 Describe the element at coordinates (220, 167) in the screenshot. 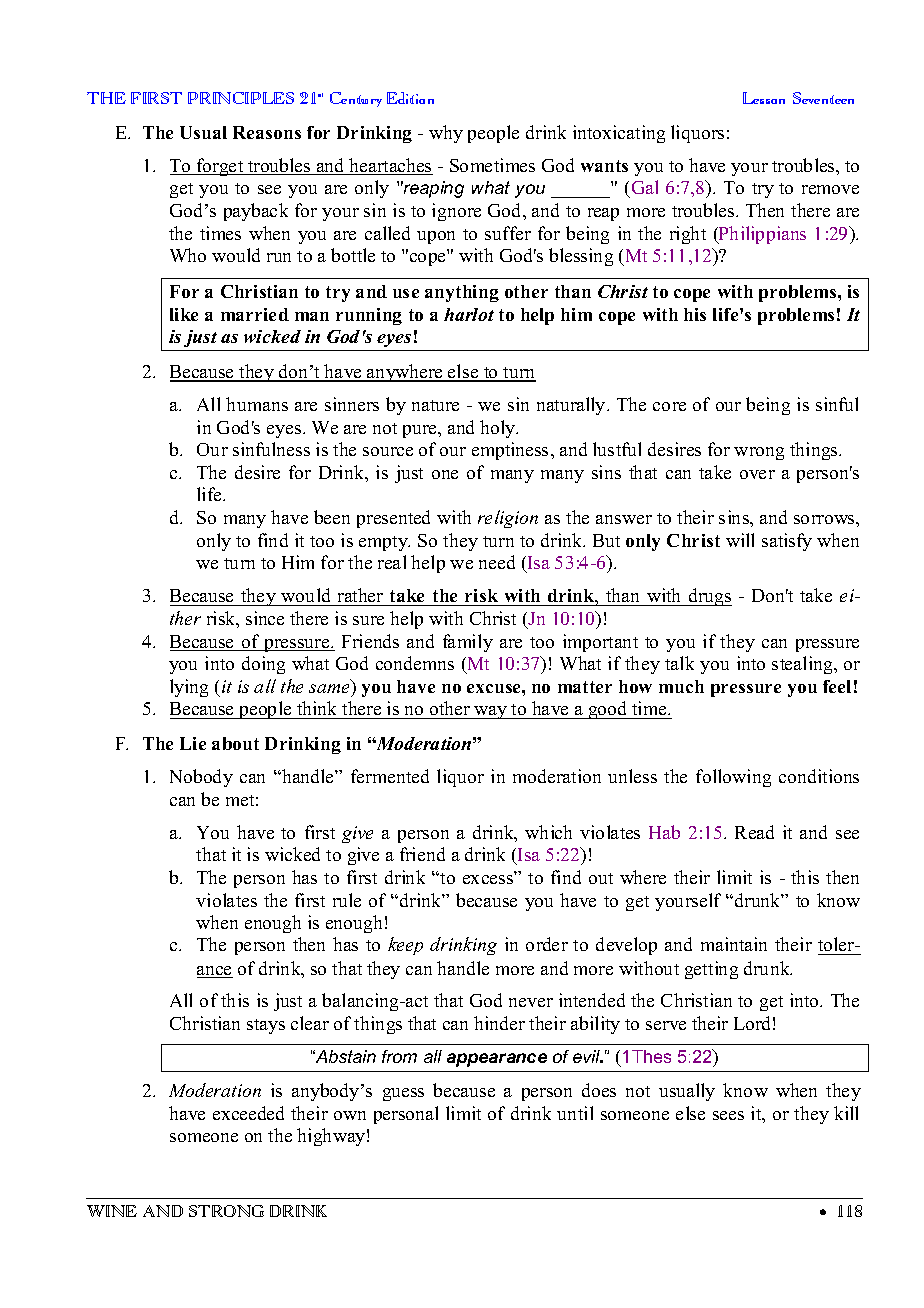

I see `forget` at that location.
